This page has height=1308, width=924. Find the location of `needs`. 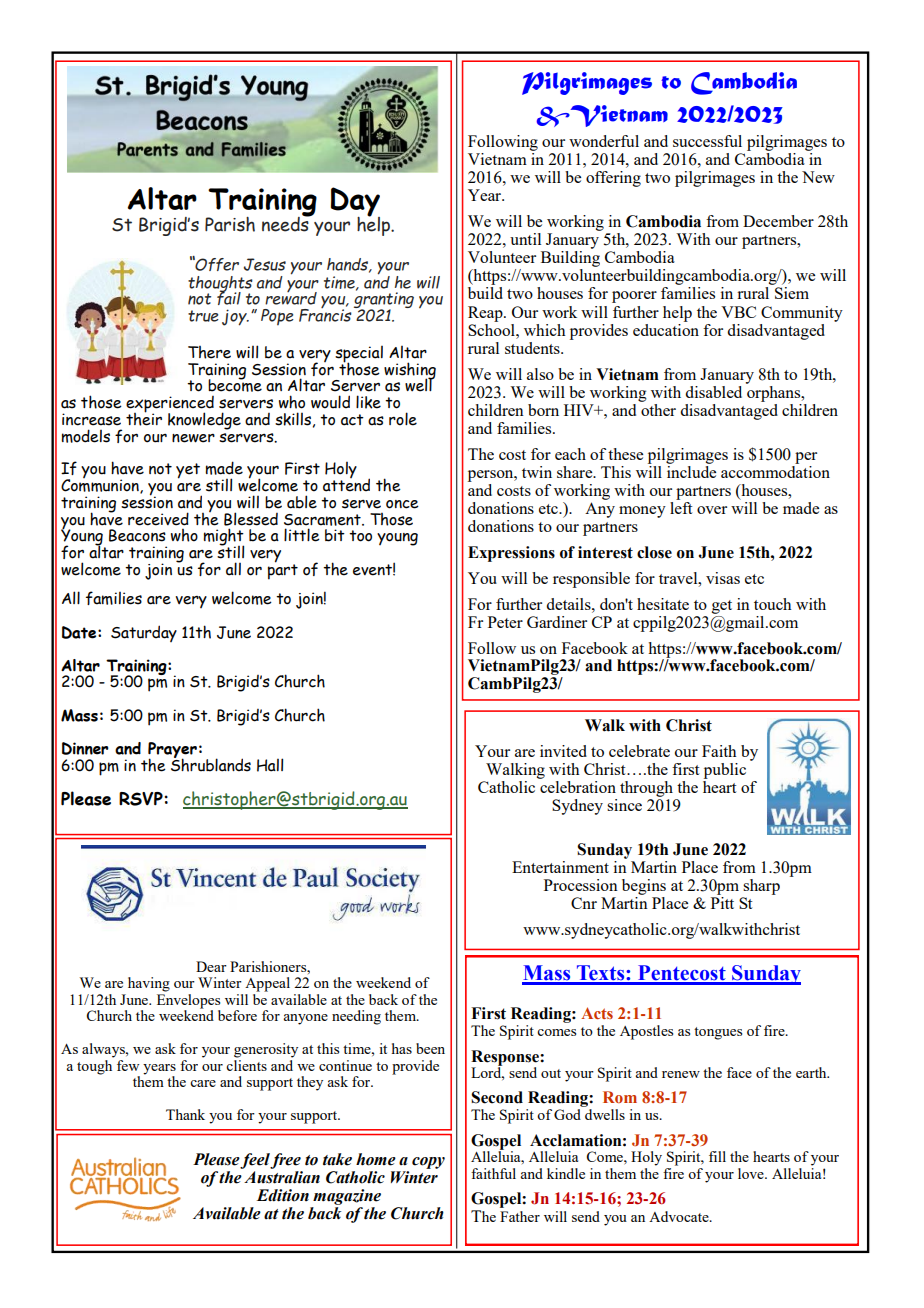

needs is located at coordinates (286, 223).
